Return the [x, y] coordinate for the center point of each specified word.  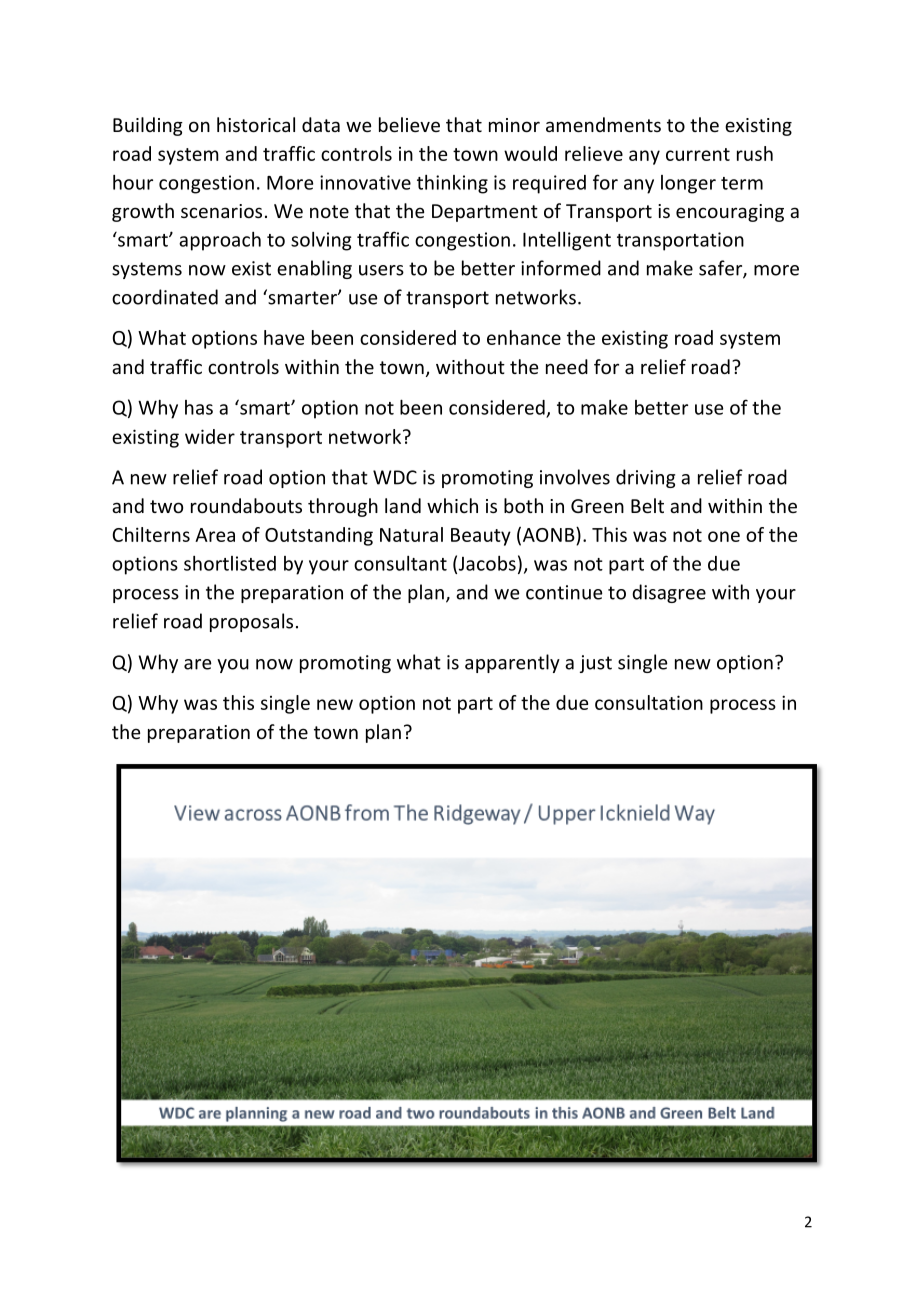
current [698, 154]
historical [256, 124]
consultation [649, 702]
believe [409, 124]
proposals [251, 622]
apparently [512, 663]
